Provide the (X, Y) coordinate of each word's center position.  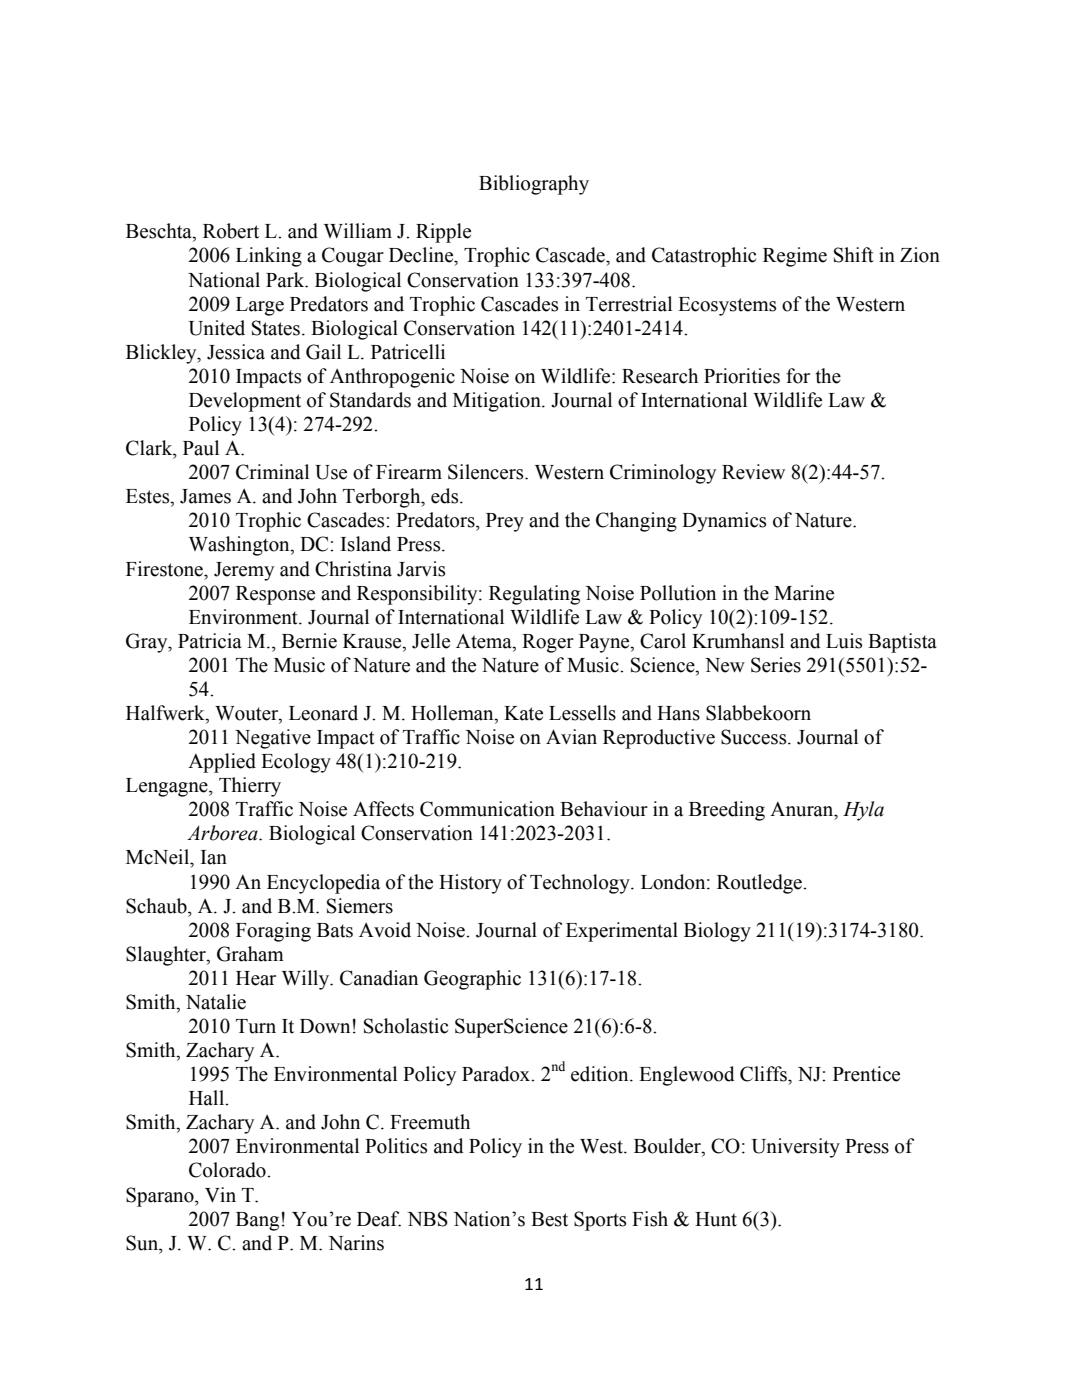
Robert (231, 231)
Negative (273, 739)
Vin (220, 1194)
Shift (854, 255)
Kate (523, 713)
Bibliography (534, 185)
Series (776, 665)
